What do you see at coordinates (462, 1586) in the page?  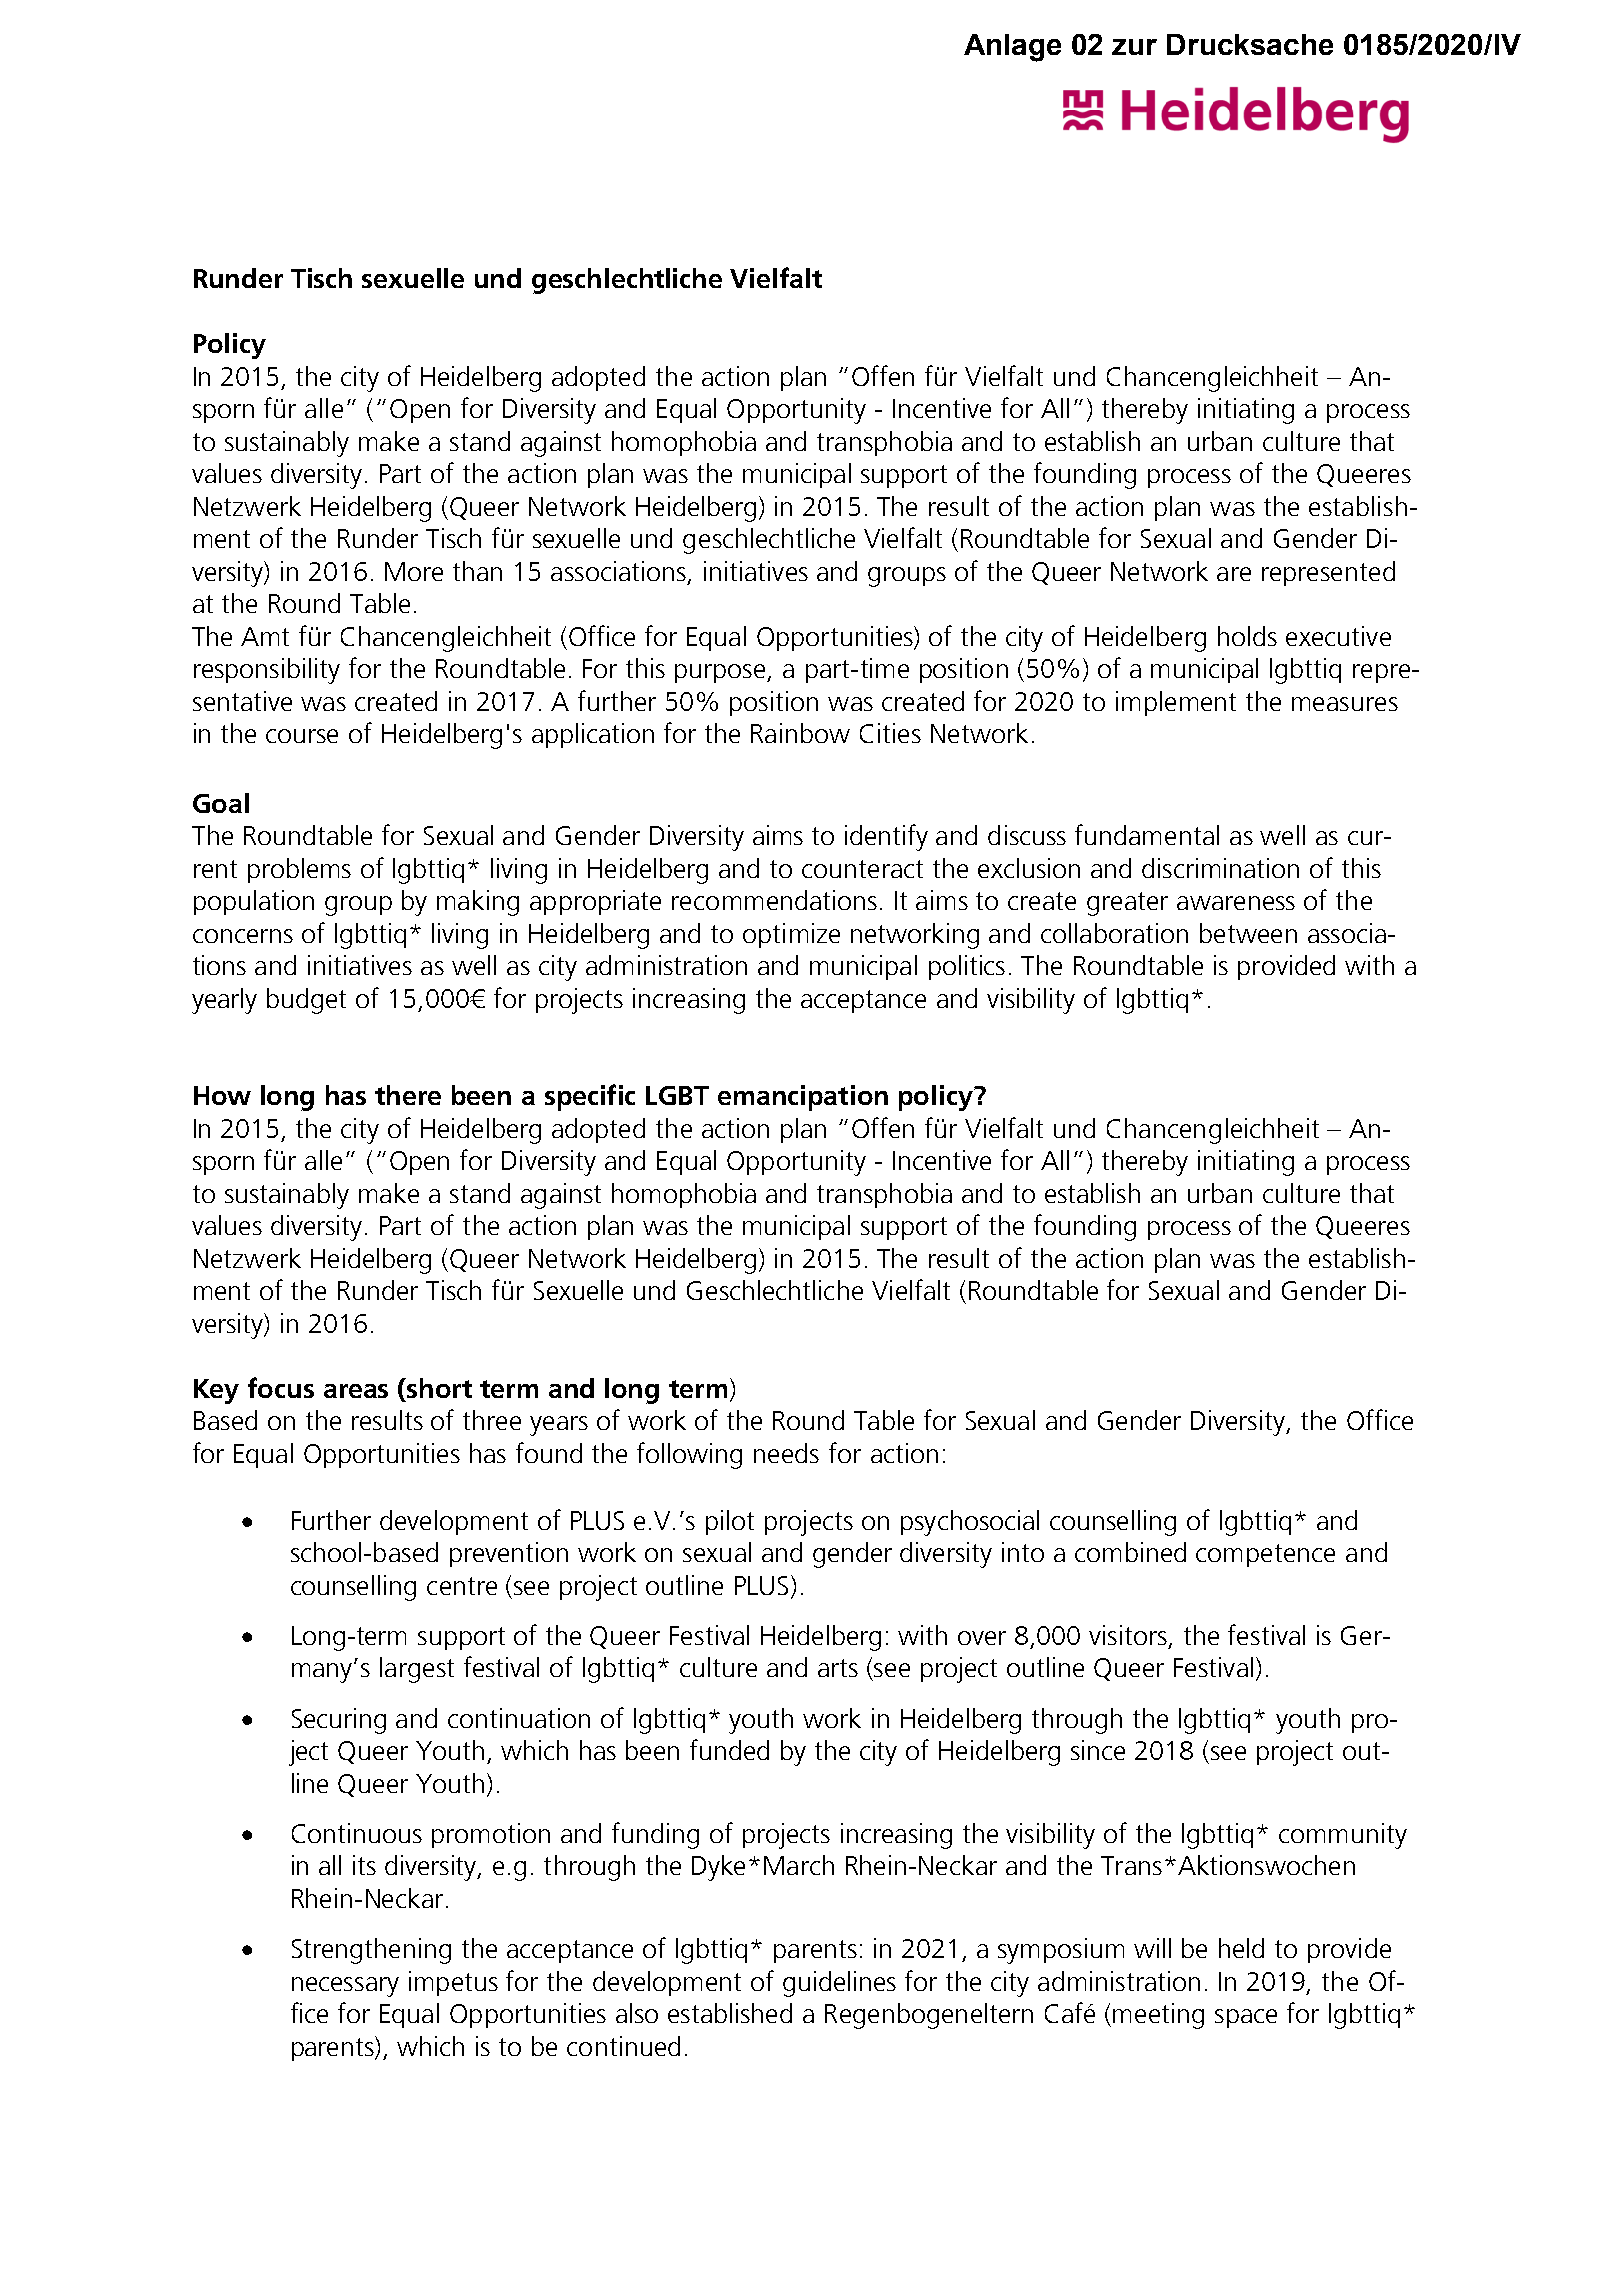 I see `centre` at bounding box center [462, 1586].
